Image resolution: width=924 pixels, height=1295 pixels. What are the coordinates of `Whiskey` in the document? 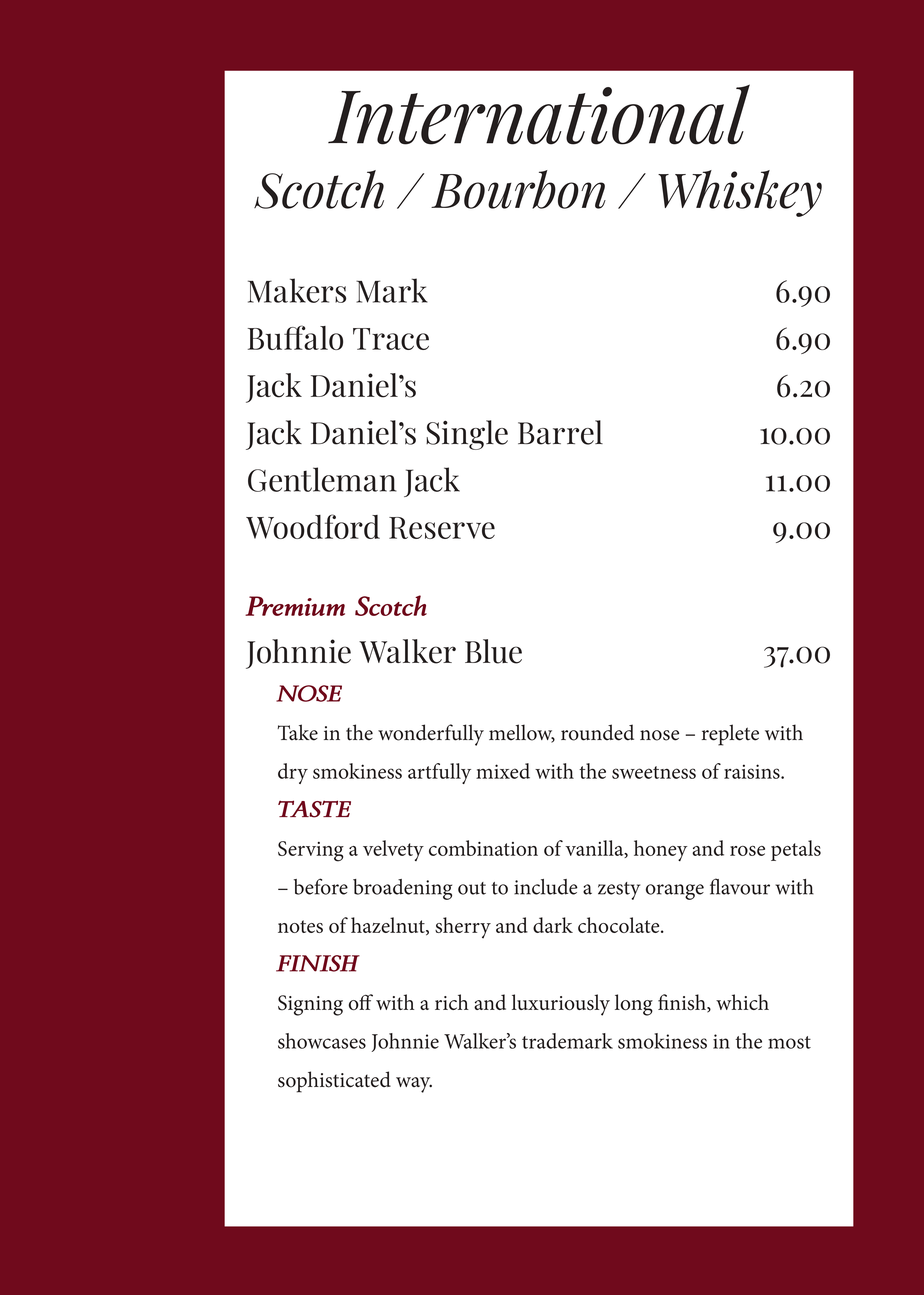 It's located at (740, 193).
